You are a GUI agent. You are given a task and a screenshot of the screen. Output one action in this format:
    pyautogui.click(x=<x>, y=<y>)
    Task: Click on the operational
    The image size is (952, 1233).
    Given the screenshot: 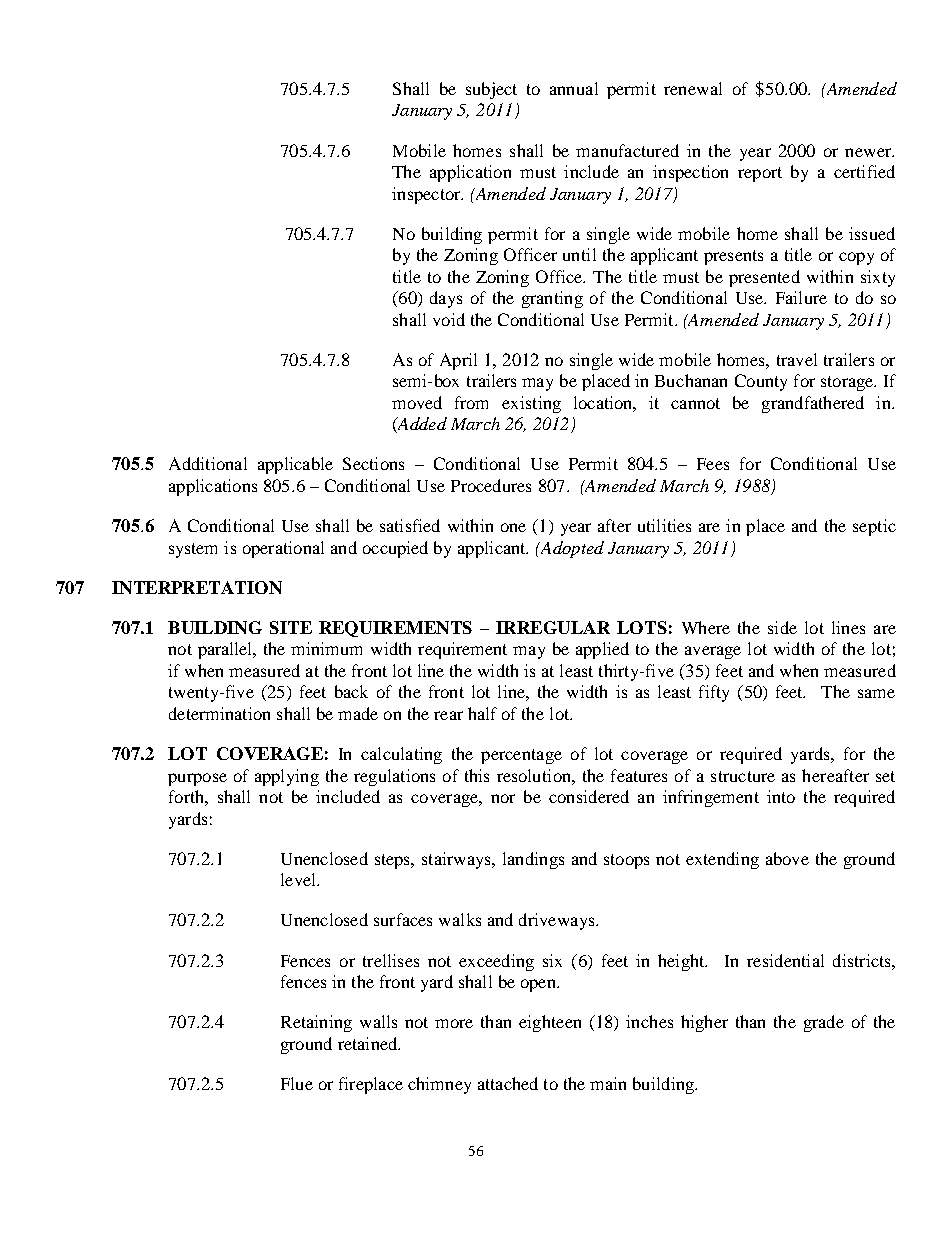 What is the action you would take?
    pyautogui.click(x=283, y=549)
